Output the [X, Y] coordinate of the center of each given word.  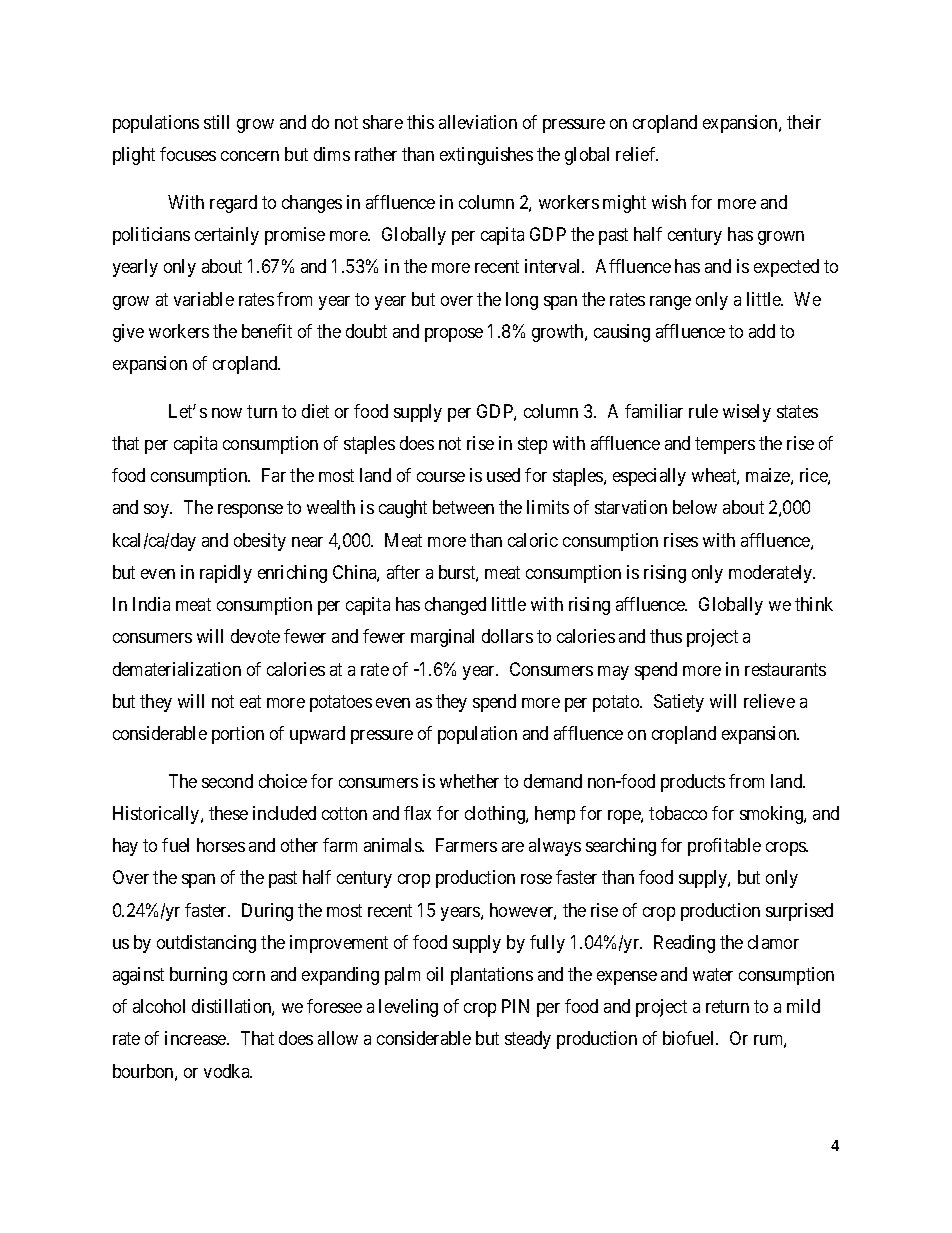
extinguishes [486, 156]
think [814, 604]
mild [803, 1006]
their [804, 122]
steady [528, 1040]
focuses [188, 154]
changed [455, 606]
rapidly [226, 574]
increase [196, 1038]
